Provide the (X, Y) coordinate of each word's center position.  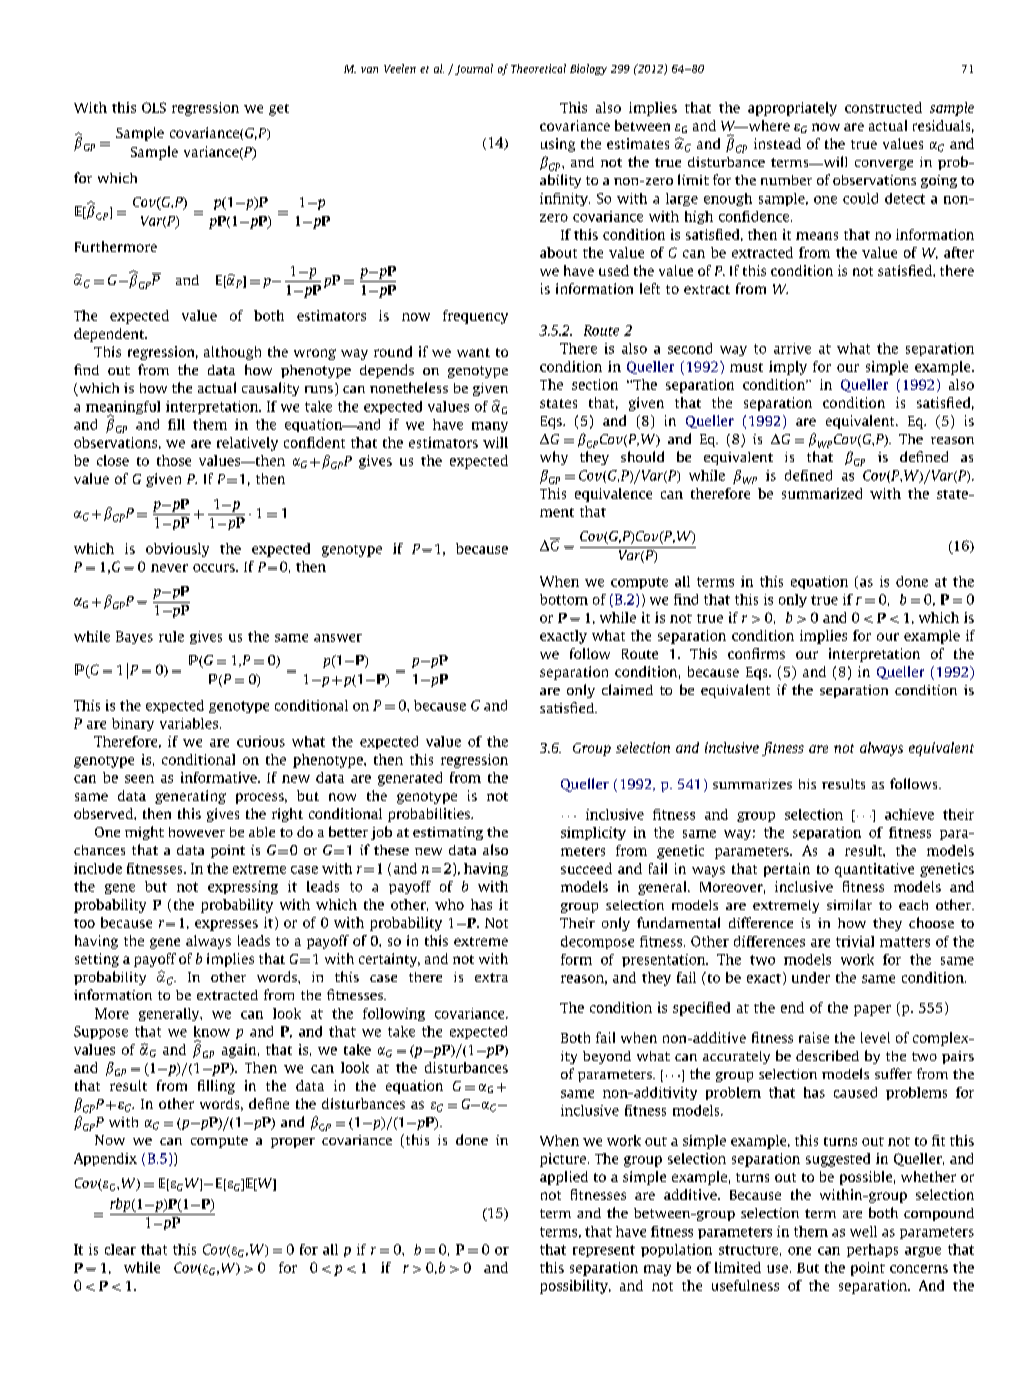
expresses (226, 925)
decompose (597, 942)
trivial (855, 941)
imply (788, 368)
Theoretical (538, 68)
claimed (627, 689)
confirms (756, 653)
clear (120, 1249)
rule (171, 636)
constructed (883, 107)
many (490, 427)
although (232, 353)
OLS (154, 107)
